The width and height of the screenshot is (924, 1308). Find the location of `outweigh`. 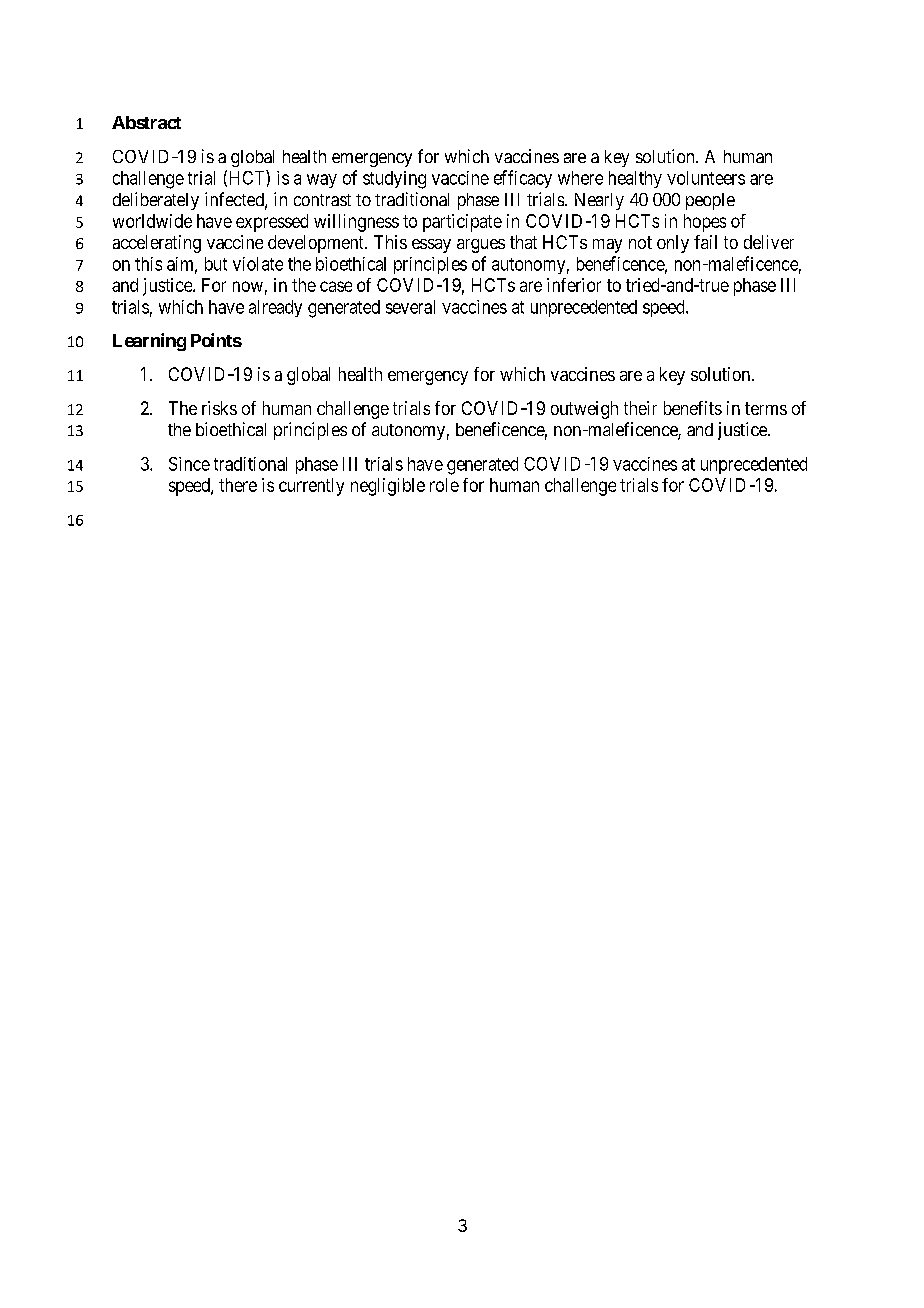

outweigh is located at coordinates (584, 410).
